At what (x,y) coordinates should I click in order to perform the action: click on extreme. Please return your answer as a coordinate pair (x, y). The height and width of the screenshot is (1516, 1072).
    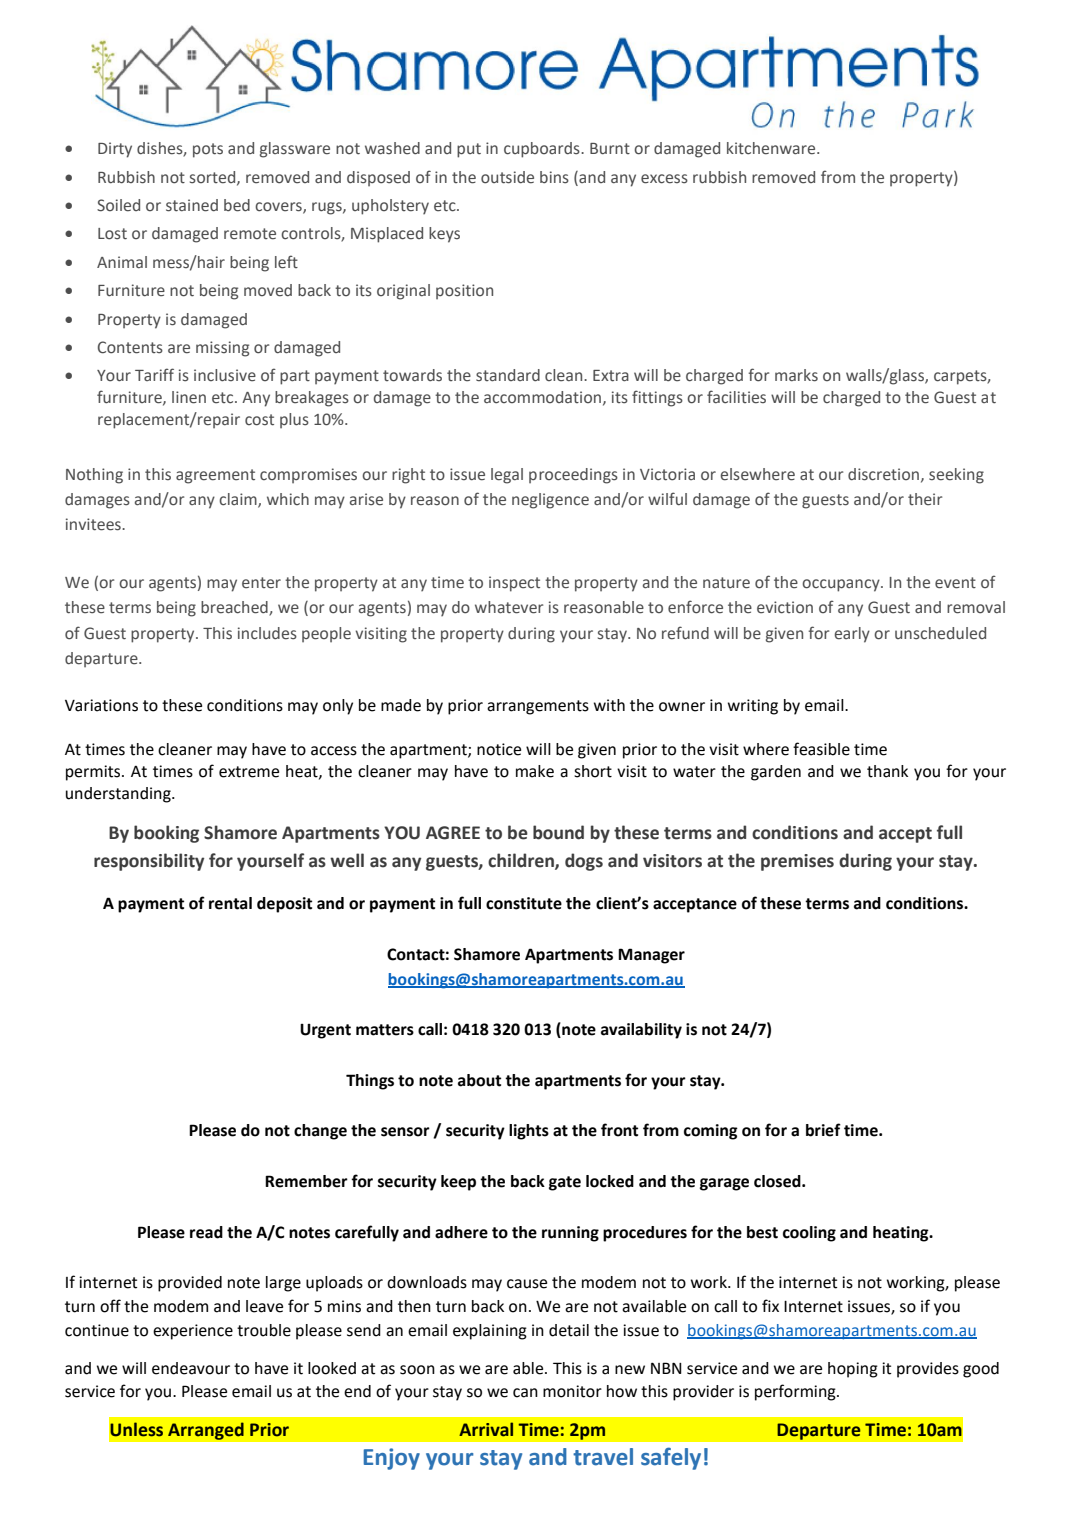
    Looking at the image, I should click on (249, 772).
